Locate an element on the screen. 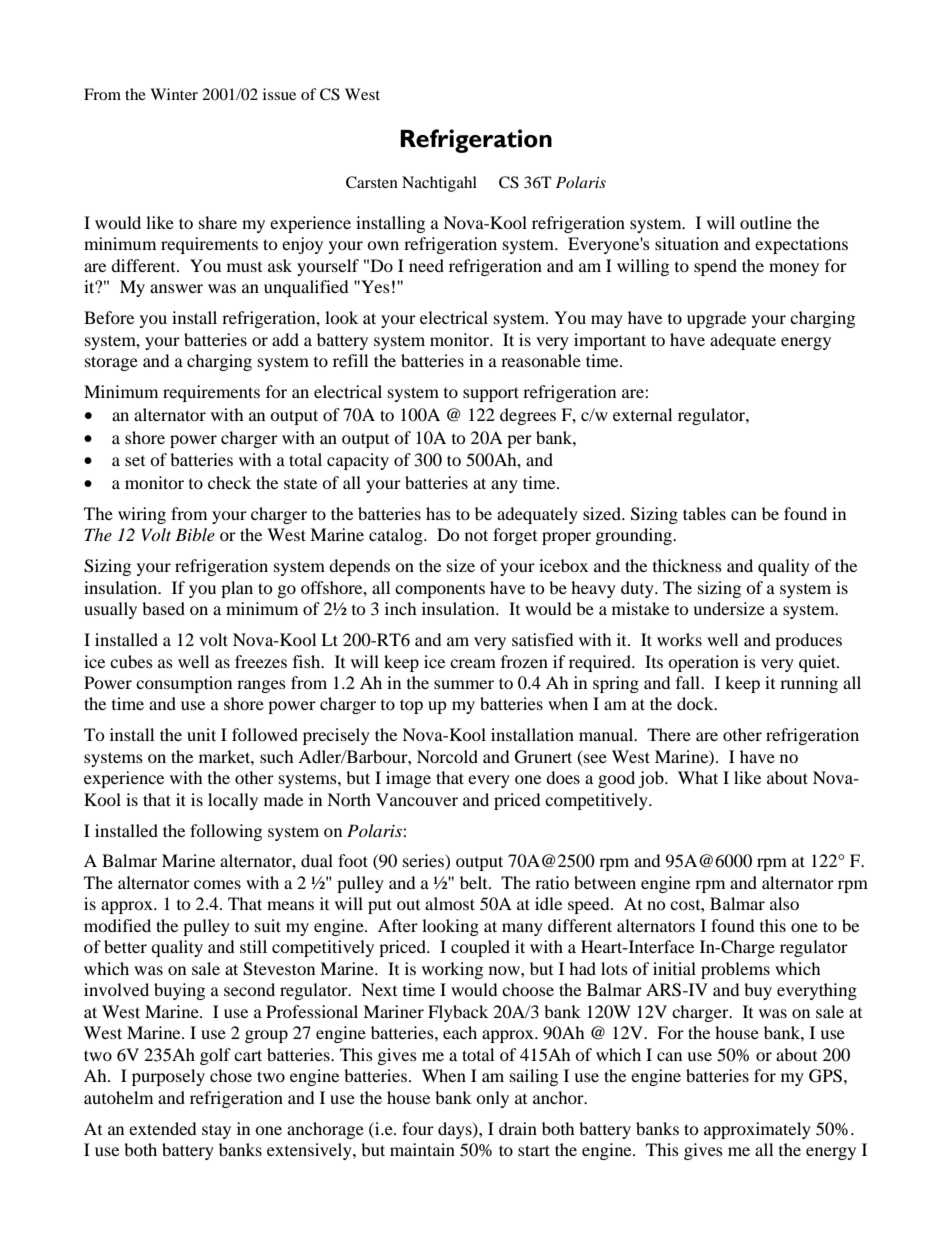  Winter is located at coordinates (174, 94).
